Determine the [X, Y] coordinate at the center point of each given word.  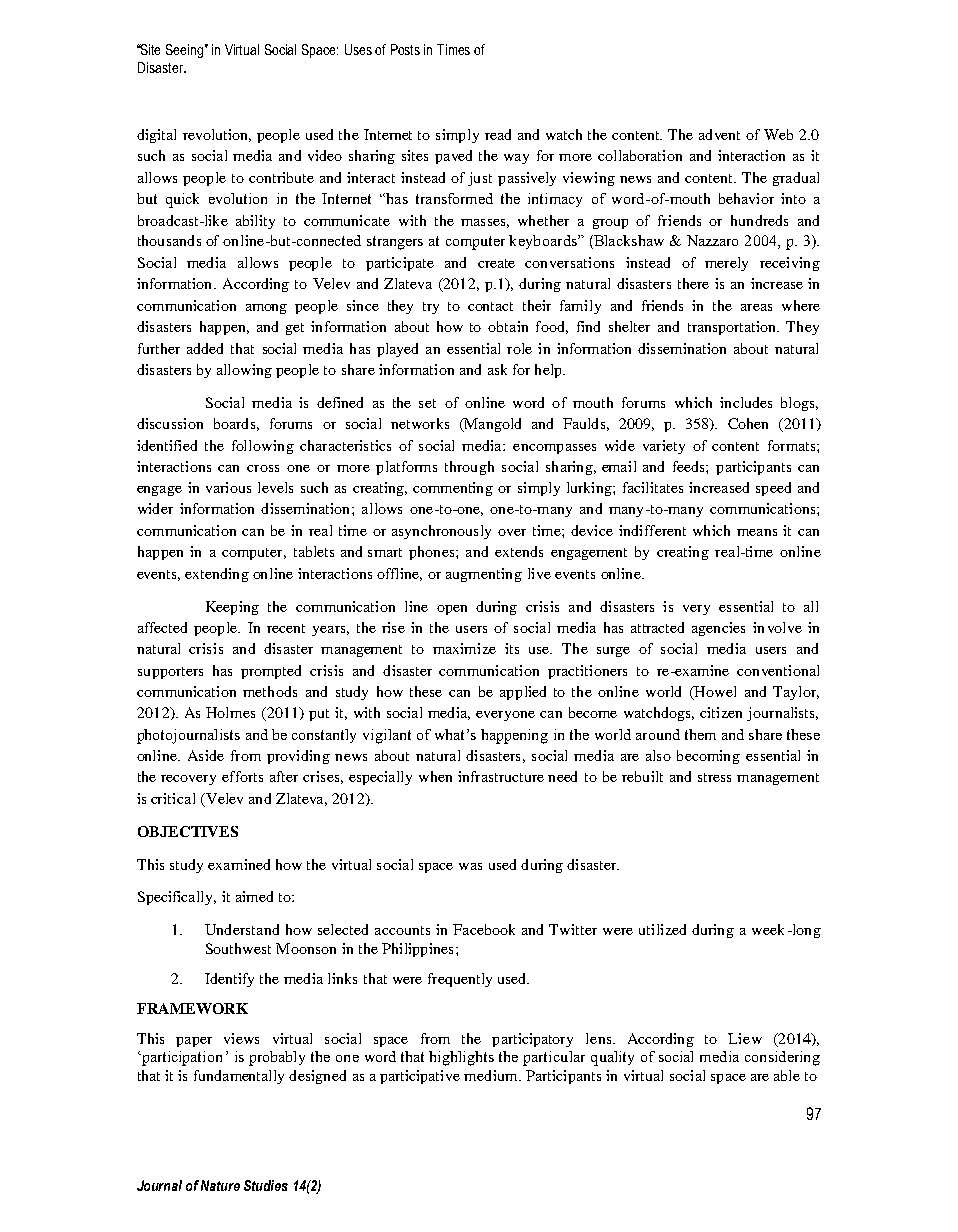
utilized [662, 929]
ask [497, 369]
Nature [220, 1185]
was [470, 866]
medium [492, 1075]
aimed [254, 896]
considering [782, 1058]
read [498, 134]
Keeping [232, 608]
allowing [244, 371]
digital [156, 136]
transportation [733, 328]
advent [719, 134]
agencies [718, 629]
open [452, 610]
